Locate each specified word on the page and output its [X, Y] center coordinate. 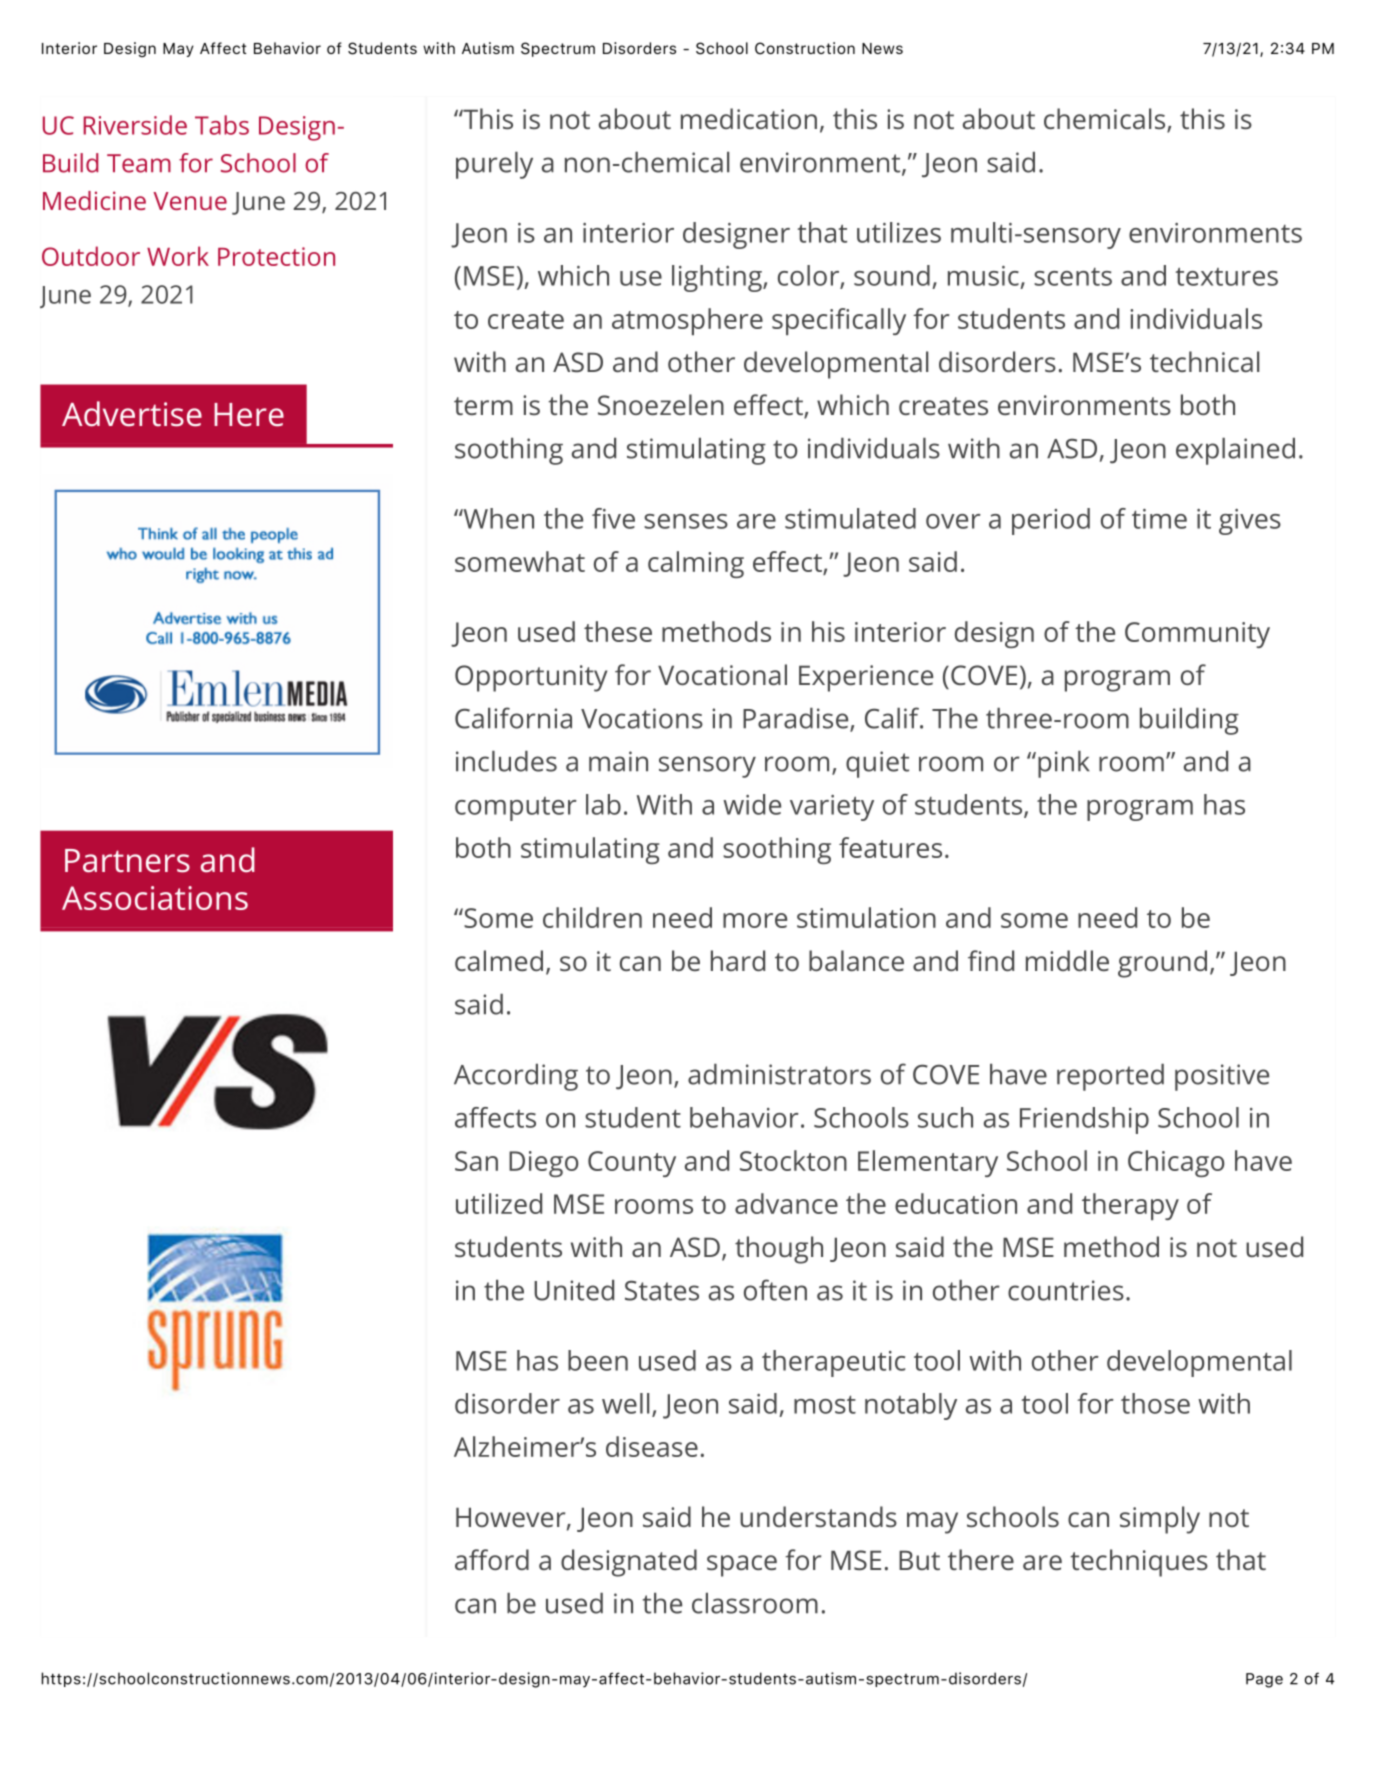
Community [1197, 635]
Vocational [722, 674]
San [476, 1161]
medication [749, 118]
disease [652, 1446]
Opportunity [531, 678]
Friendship [1084, 1120]
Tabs [222, 125]
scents [1073, 277]
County [632, 1164]
